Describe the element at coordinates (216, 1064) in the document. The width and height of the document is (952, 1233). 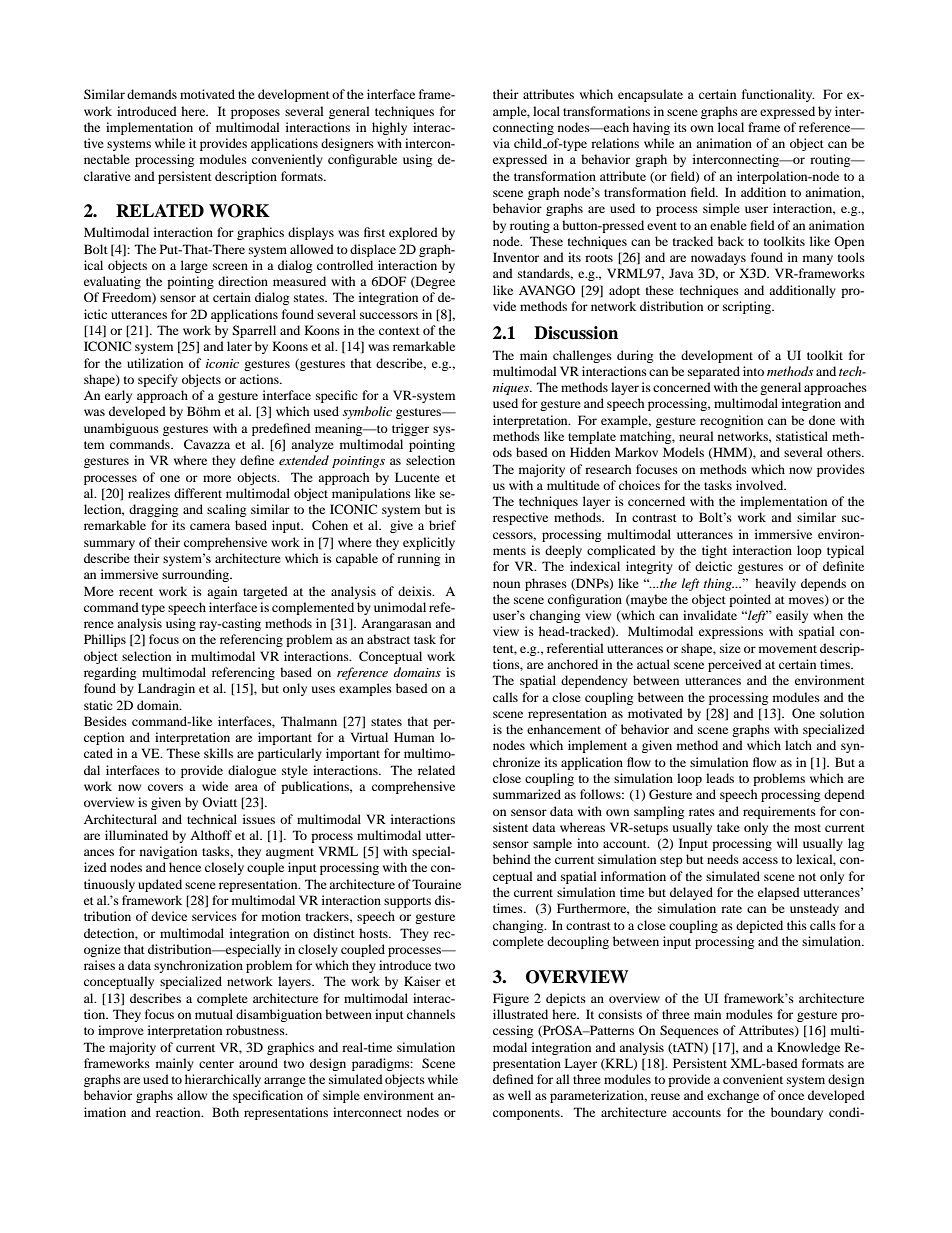
I see `center` at that location.
